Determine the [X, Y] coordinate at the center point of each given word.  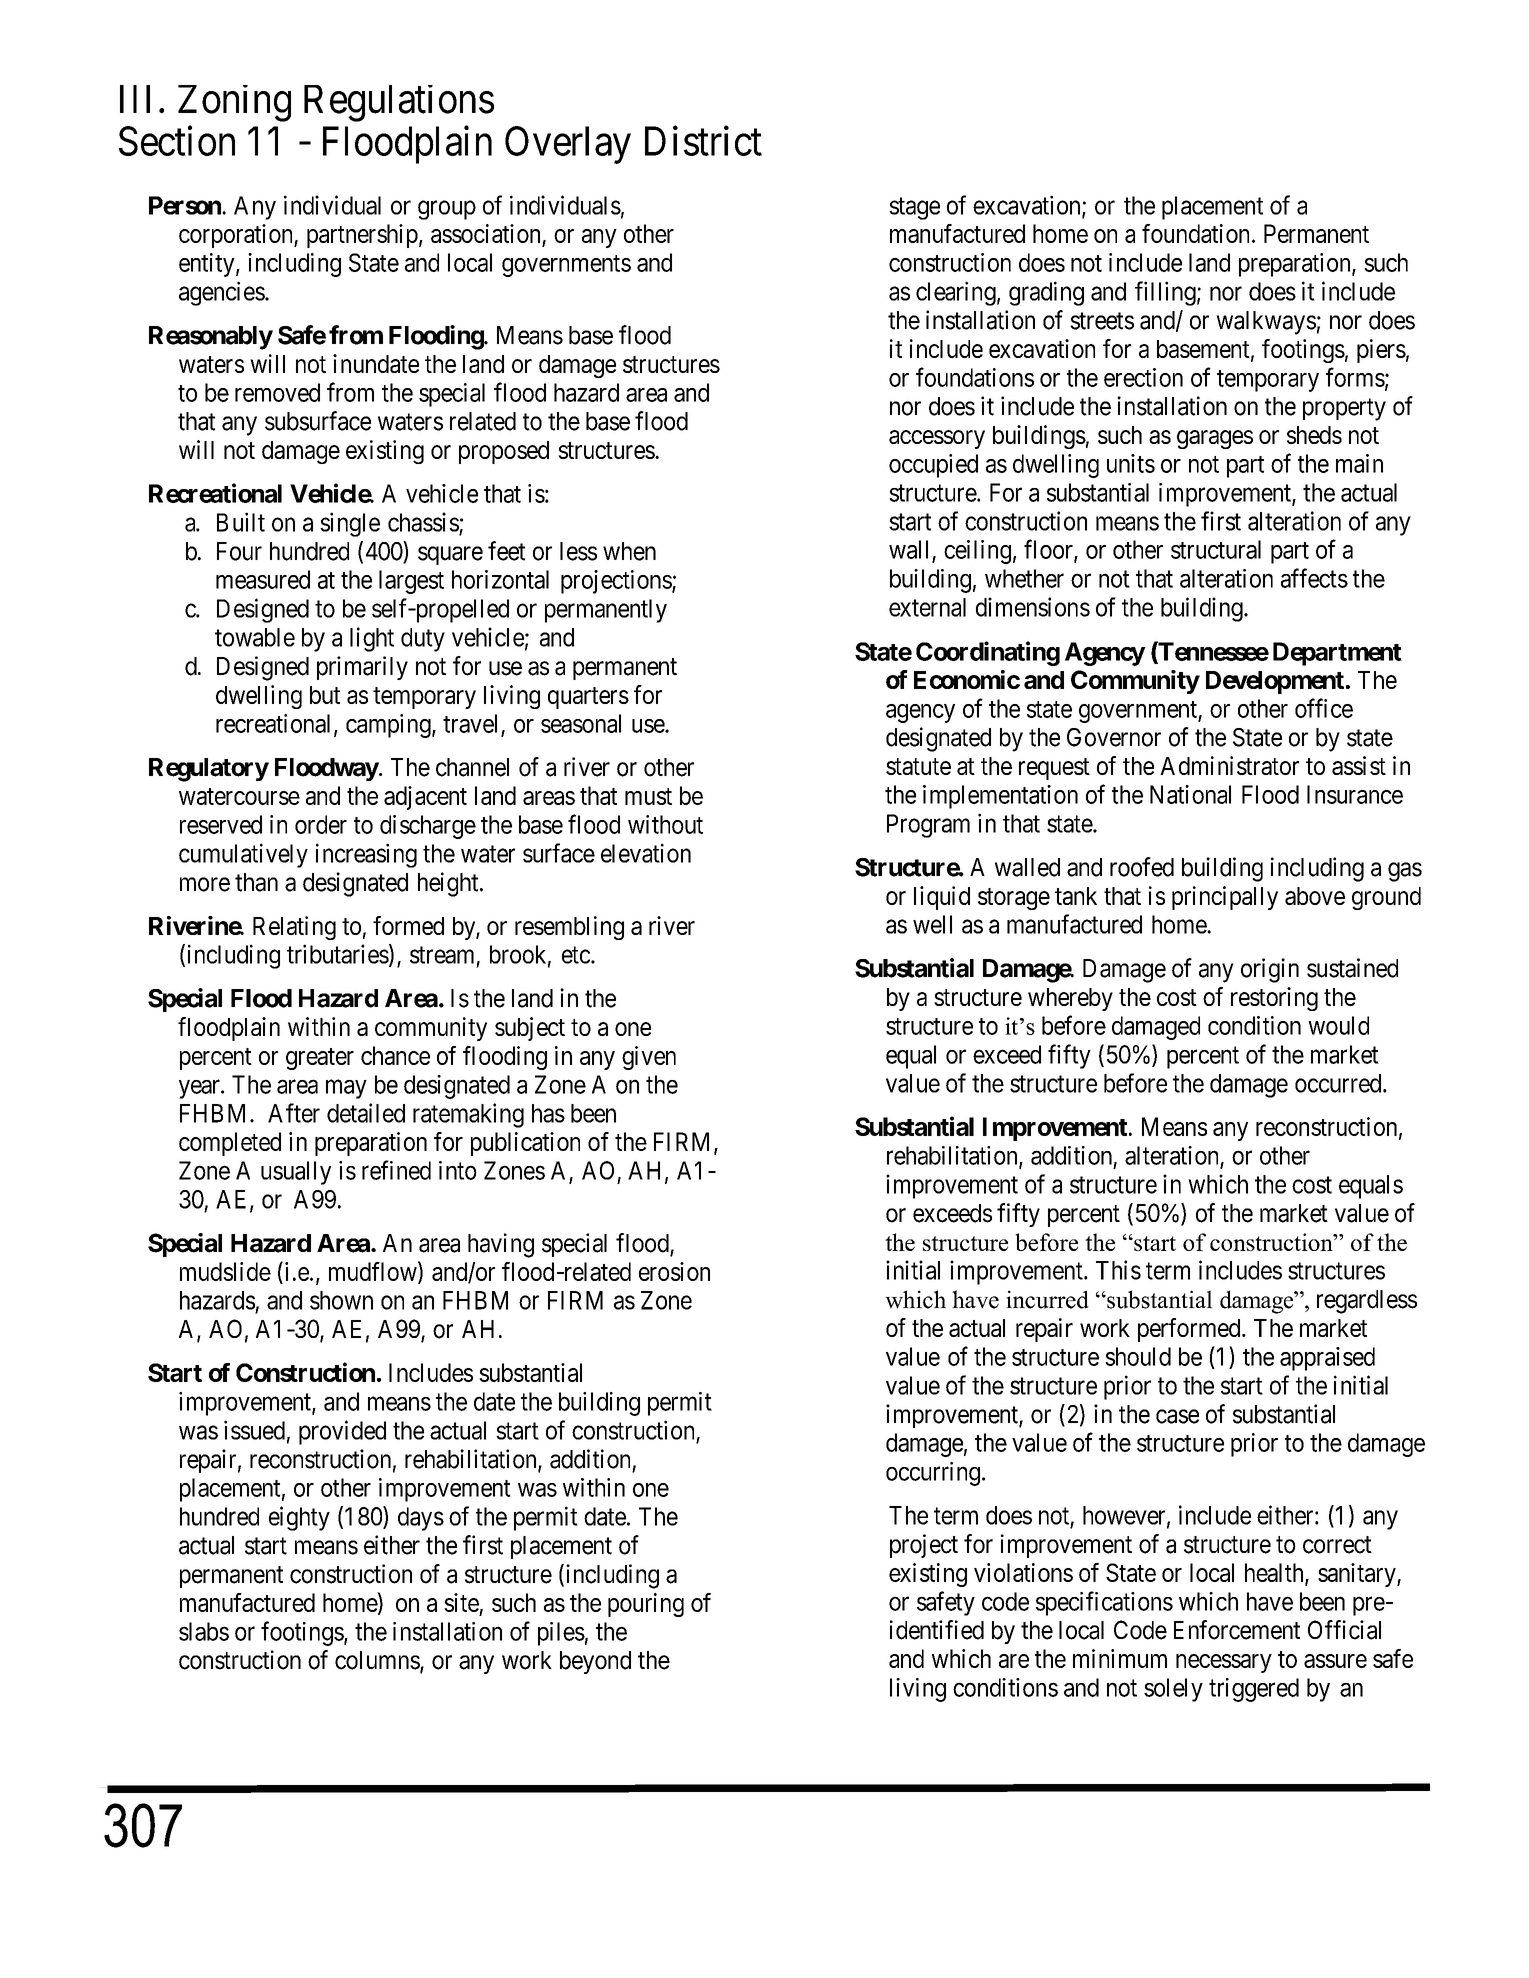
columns [378, 1661]
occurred [1339, 1083]
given [649, 1058]
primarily [362, 668]
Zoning [234, 103]
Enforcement [1237, 1630]
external [927, 607]
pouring [646, 1605]
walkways [1266, 323]
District [703, 141]
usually [296, 1173]
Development [1275, 682]
